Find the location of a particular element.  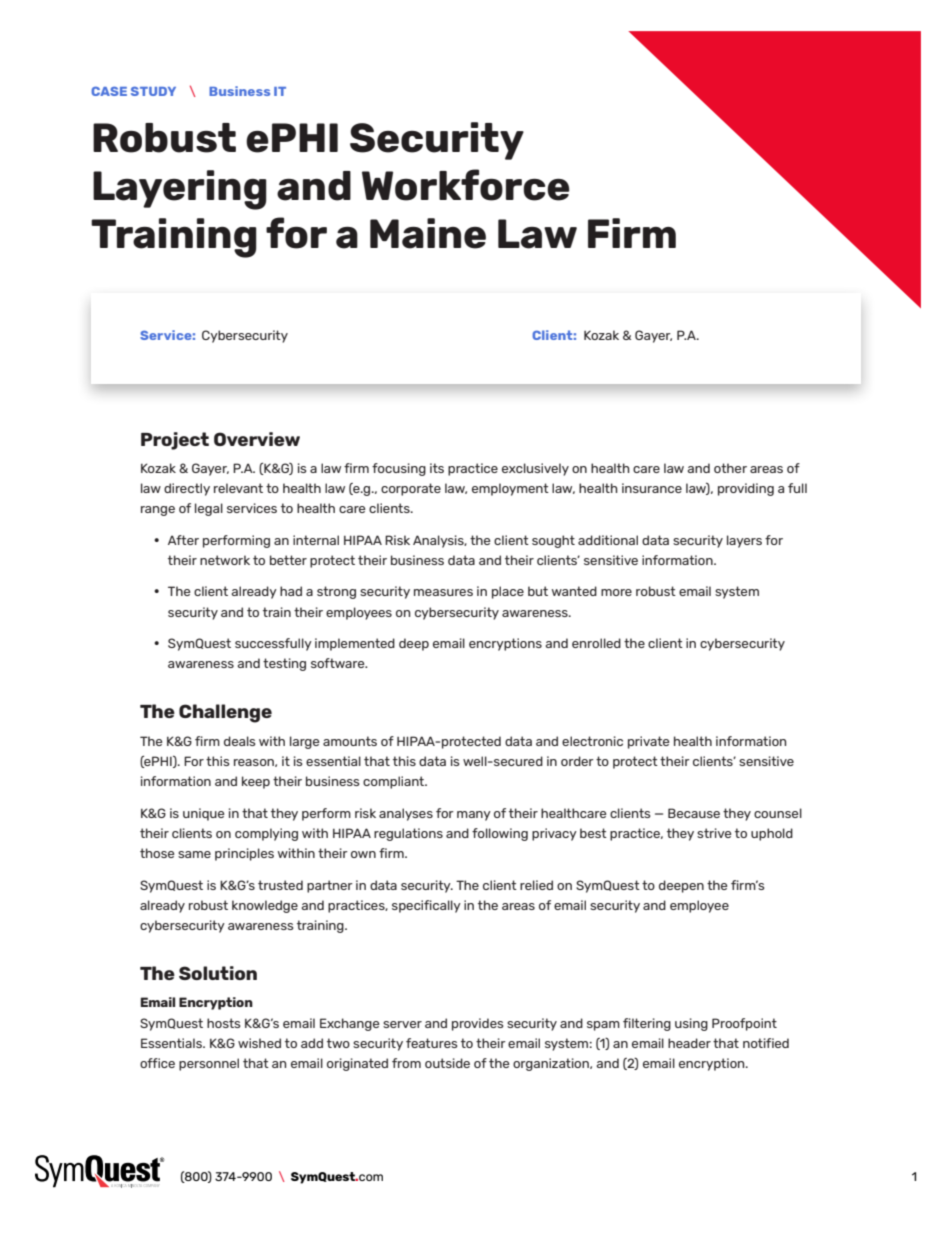

many is located at coordinates (474, 816).
